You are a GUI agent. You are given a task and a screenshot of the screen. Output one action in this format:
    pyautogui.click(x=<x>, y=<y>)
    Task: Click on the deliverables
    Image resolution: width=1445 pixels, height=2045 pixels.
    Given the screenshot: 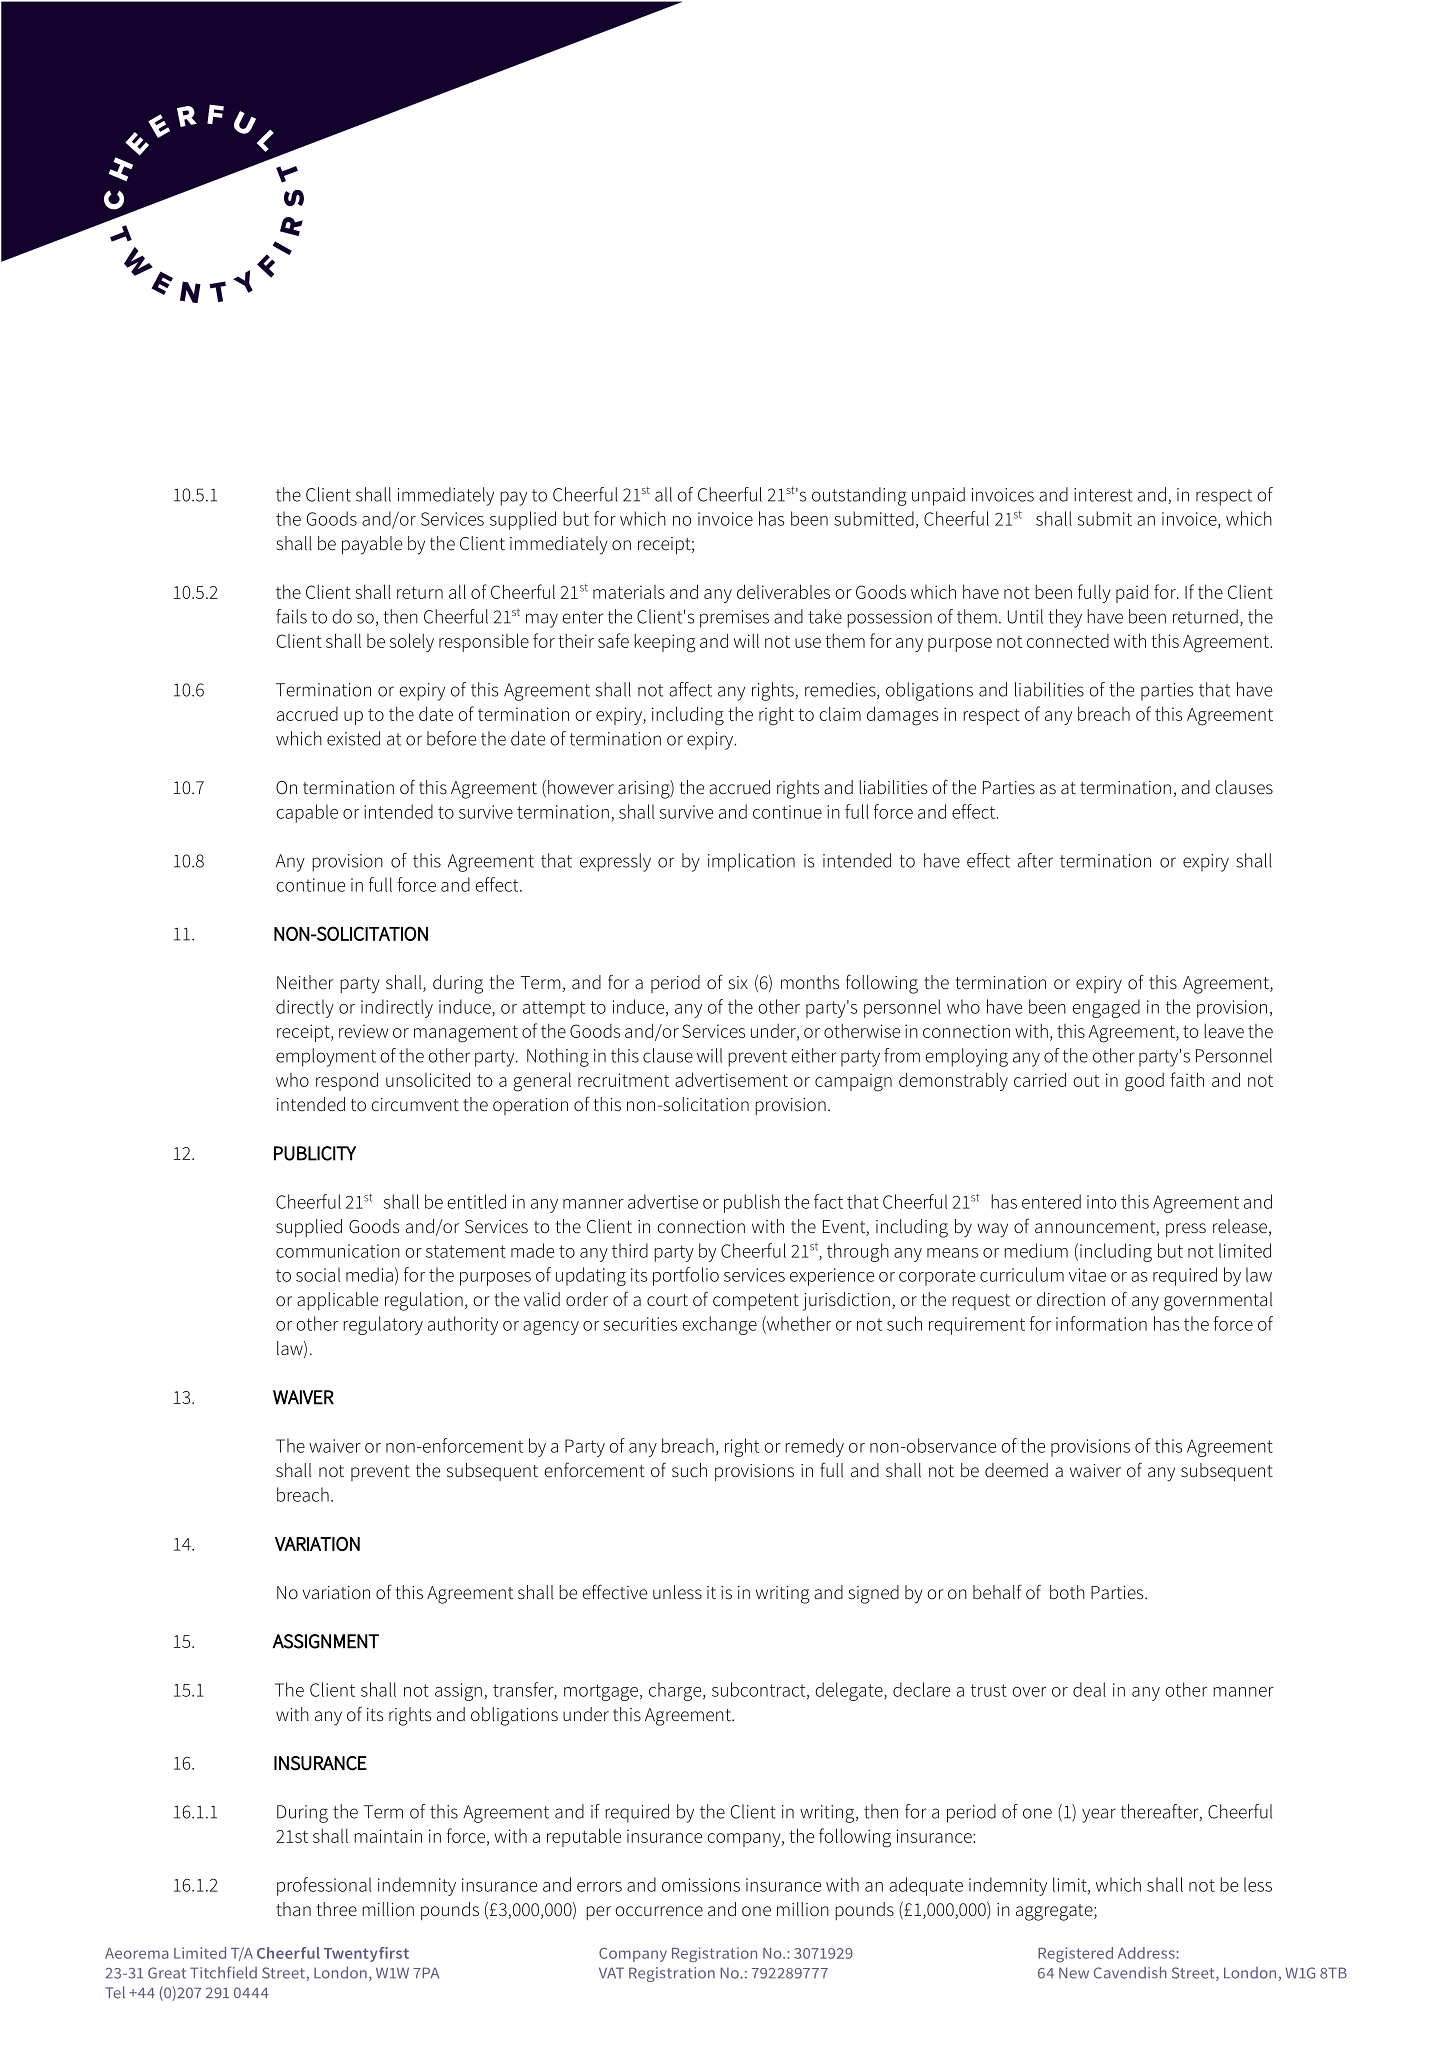 What is the action you would take?
    pyautogui.click(x=783, y=591)
